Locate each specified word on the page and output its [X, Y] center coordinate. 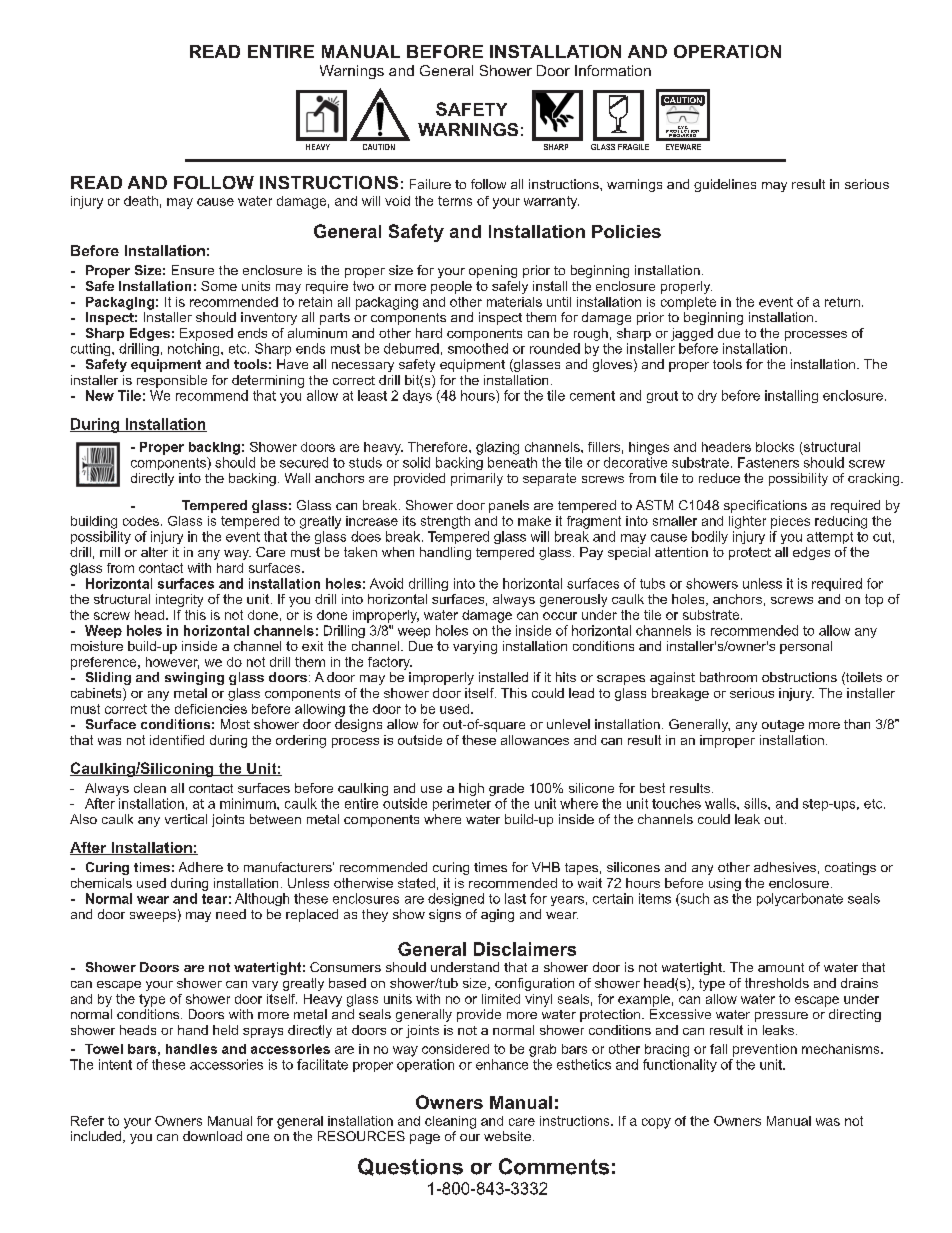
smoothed [478, 348]
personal [806, 647]
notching [195, 349]
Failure [430, 184]
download [212, 1136]
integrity [179, 600]
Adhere [201, 867]
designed [456, 899]
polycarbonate [800, 899]
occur [560, 616]
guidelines [725, 185]
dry [707, 396]
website [507, 1136]
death [141, 201]
